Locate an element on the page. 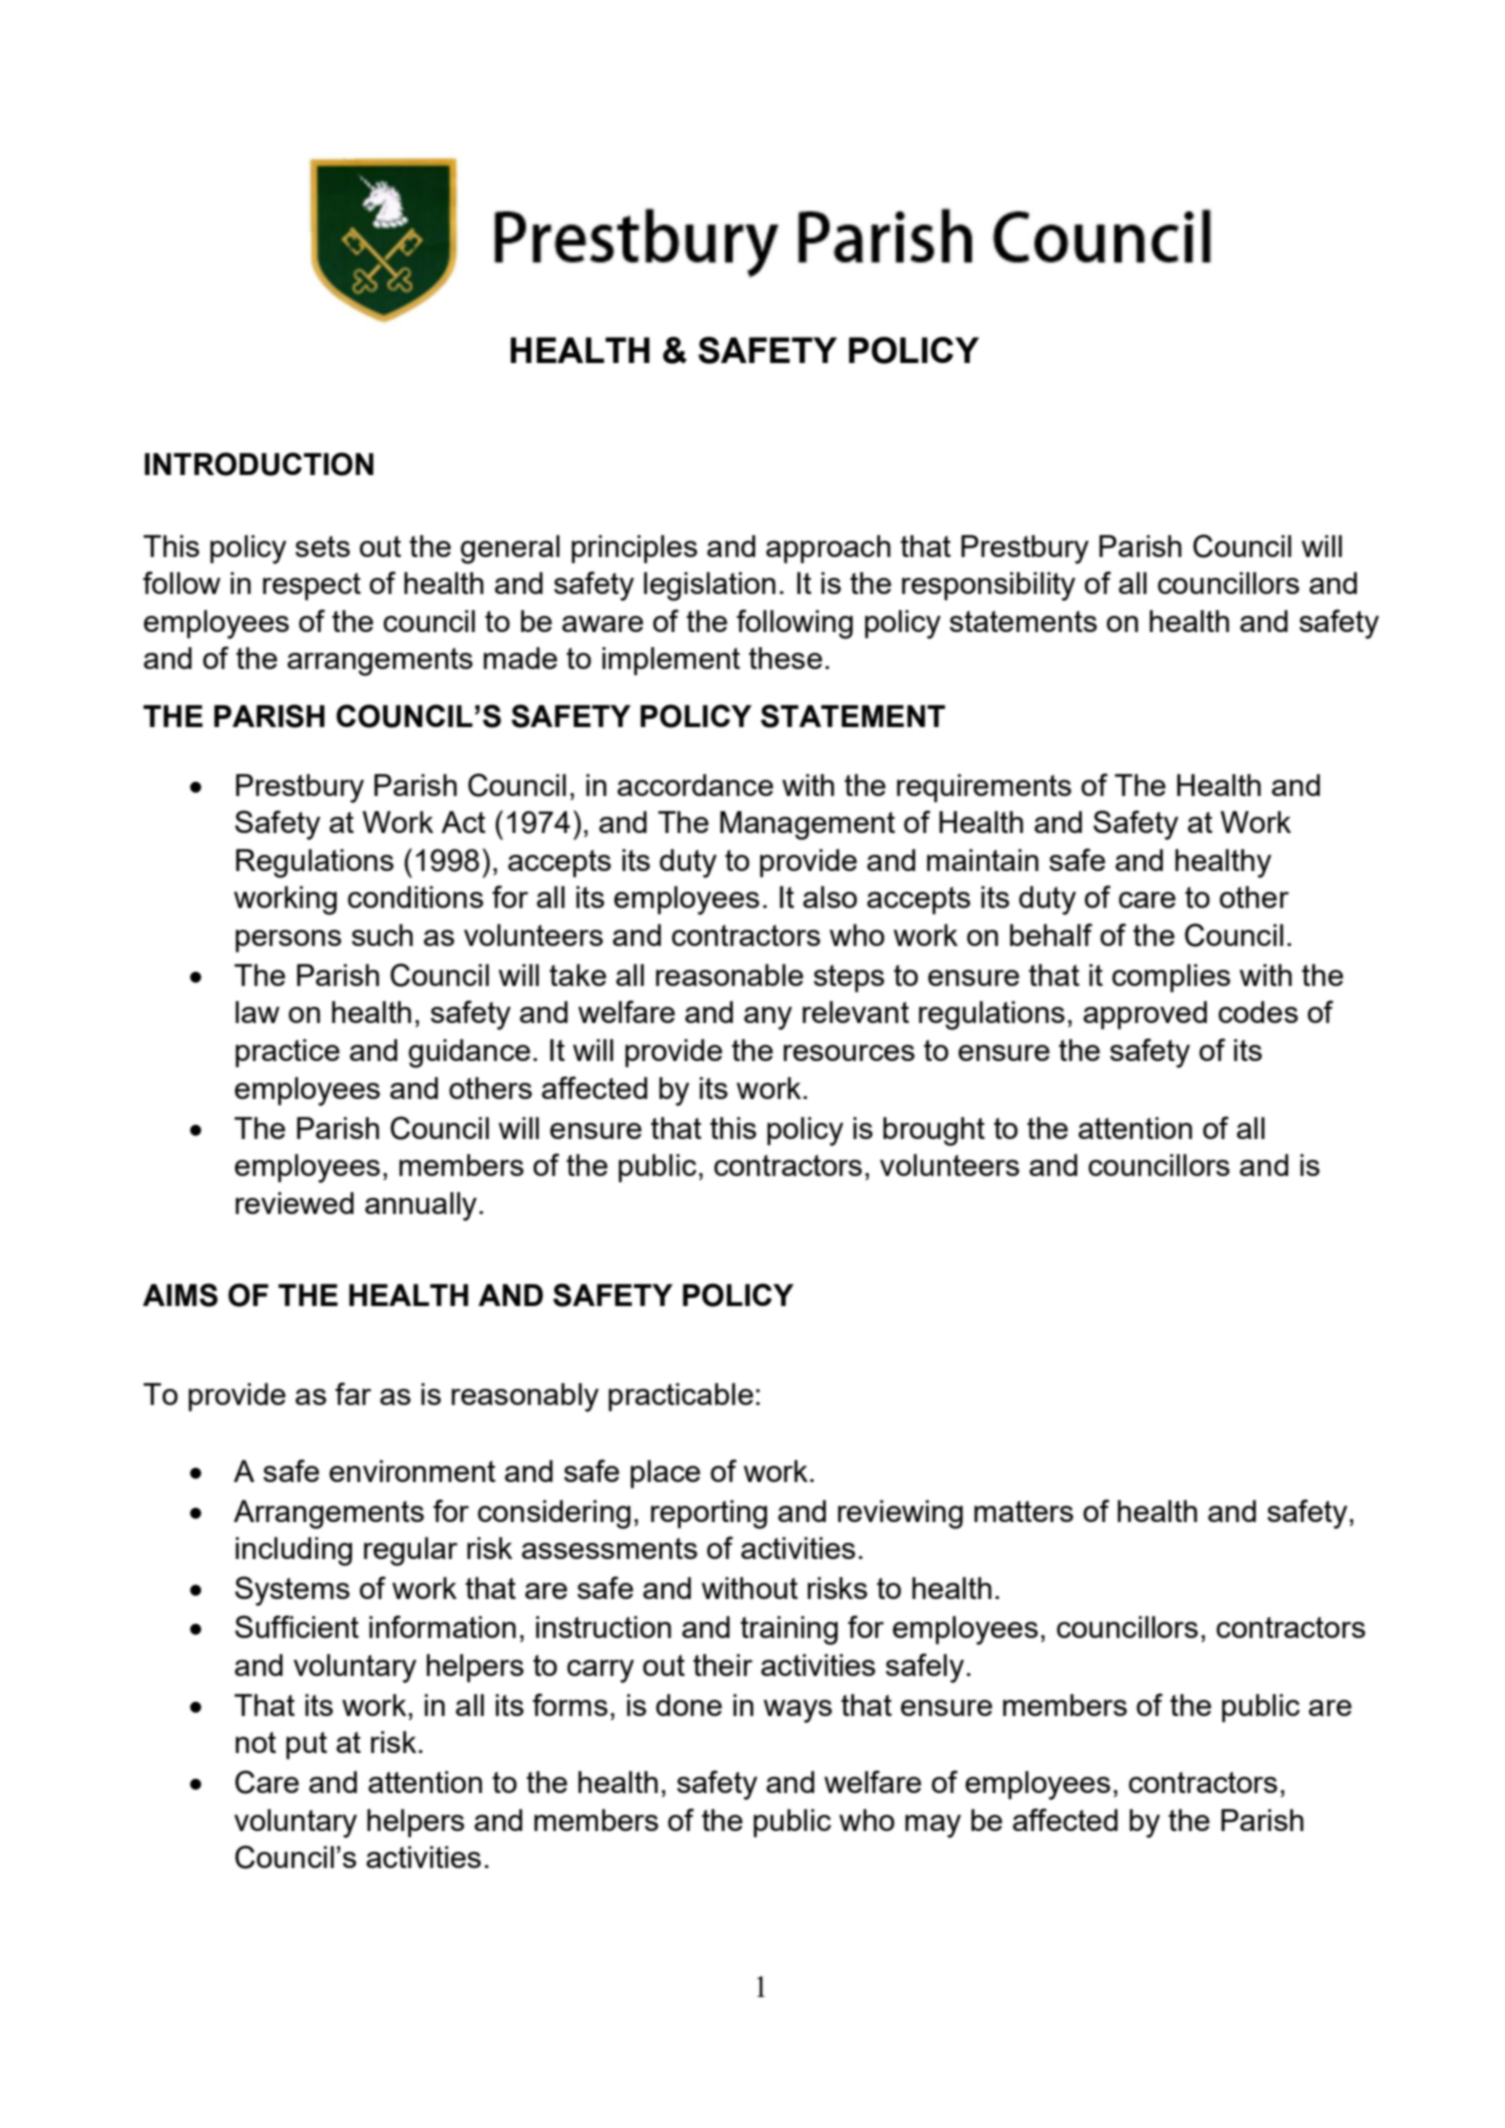 The height and width of the image is (2128, 1505). may is located at coordinates (933, 1826).
